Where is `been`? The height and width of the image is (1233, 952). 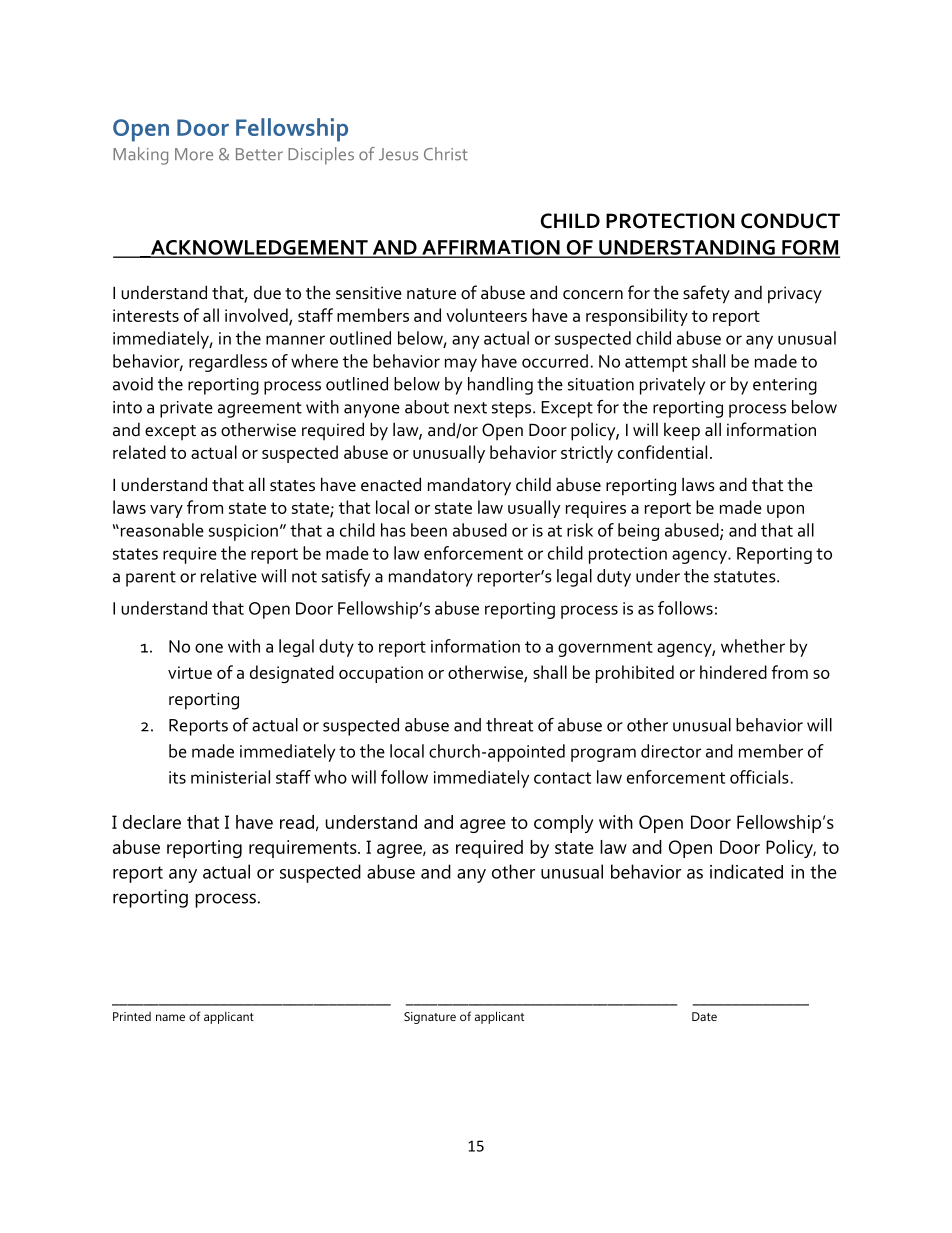 been is located at coordinates (429, 530).
